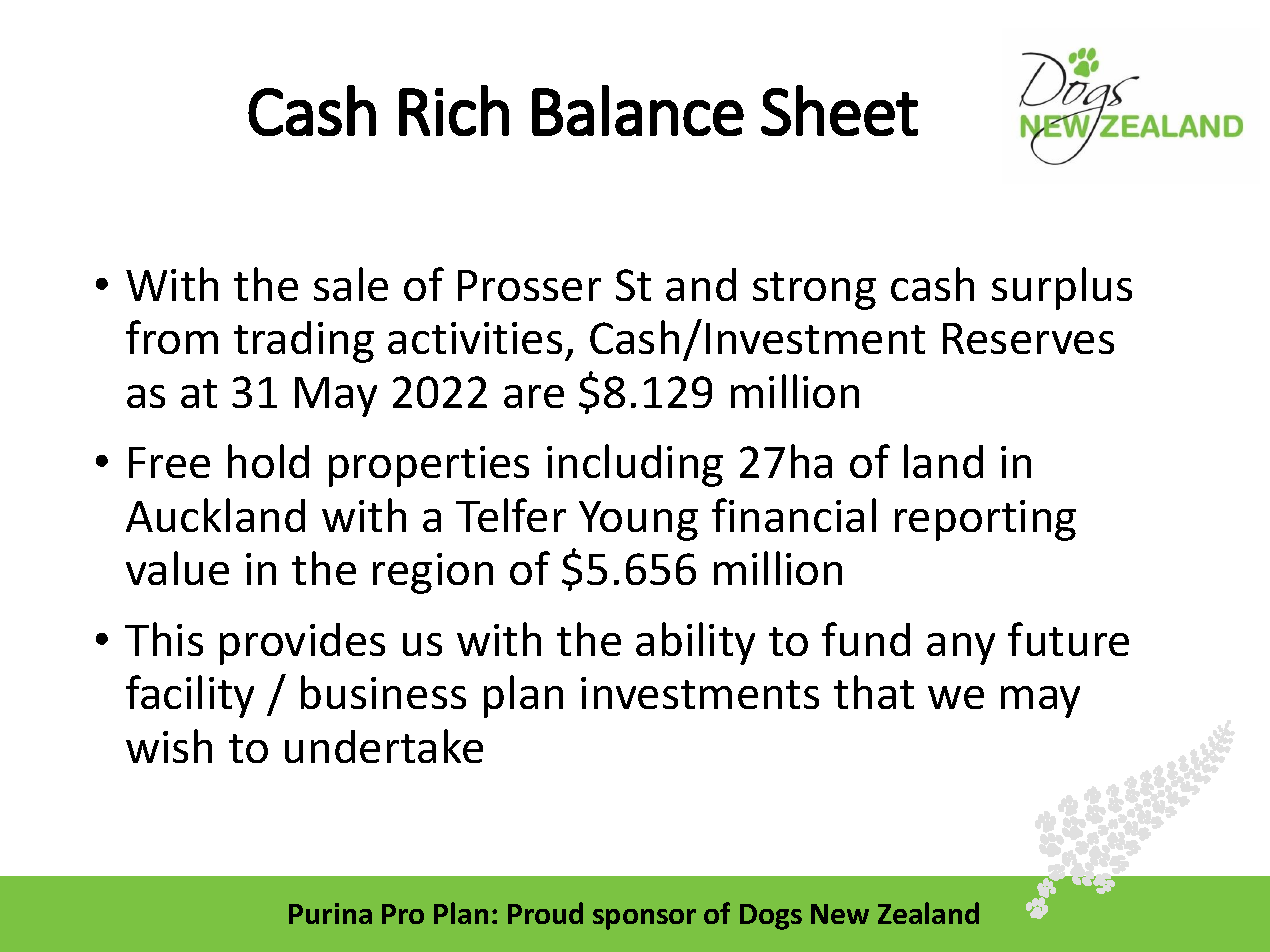 Image resolution: width=1270 pixels, height=952 pixels. What do you see at coordinates (961, 649) in the screenshot?
I see `any` at bounding box center [961, 649].
